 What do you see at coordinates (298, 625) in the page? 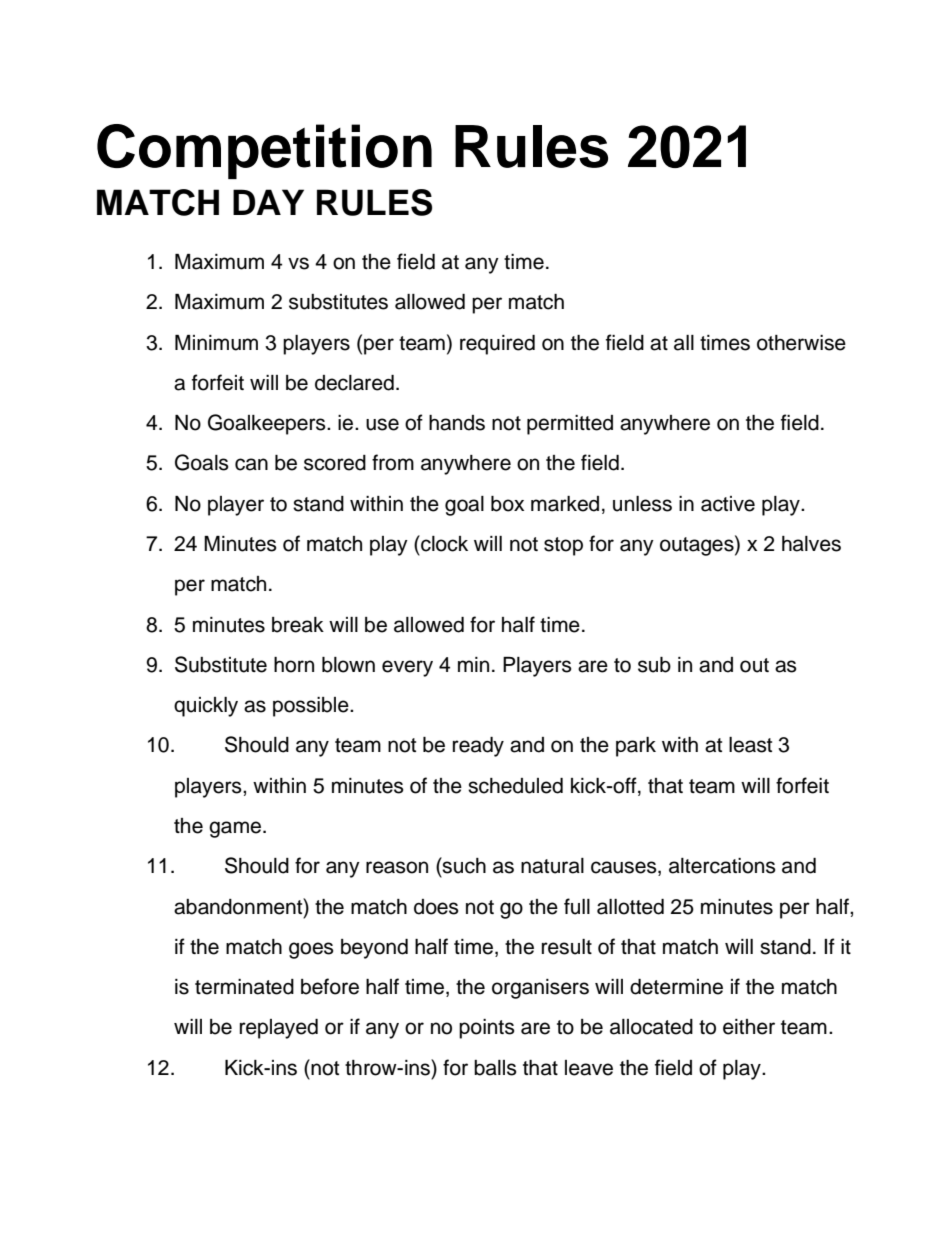
I see `break` at bounding box center [298, 625].
